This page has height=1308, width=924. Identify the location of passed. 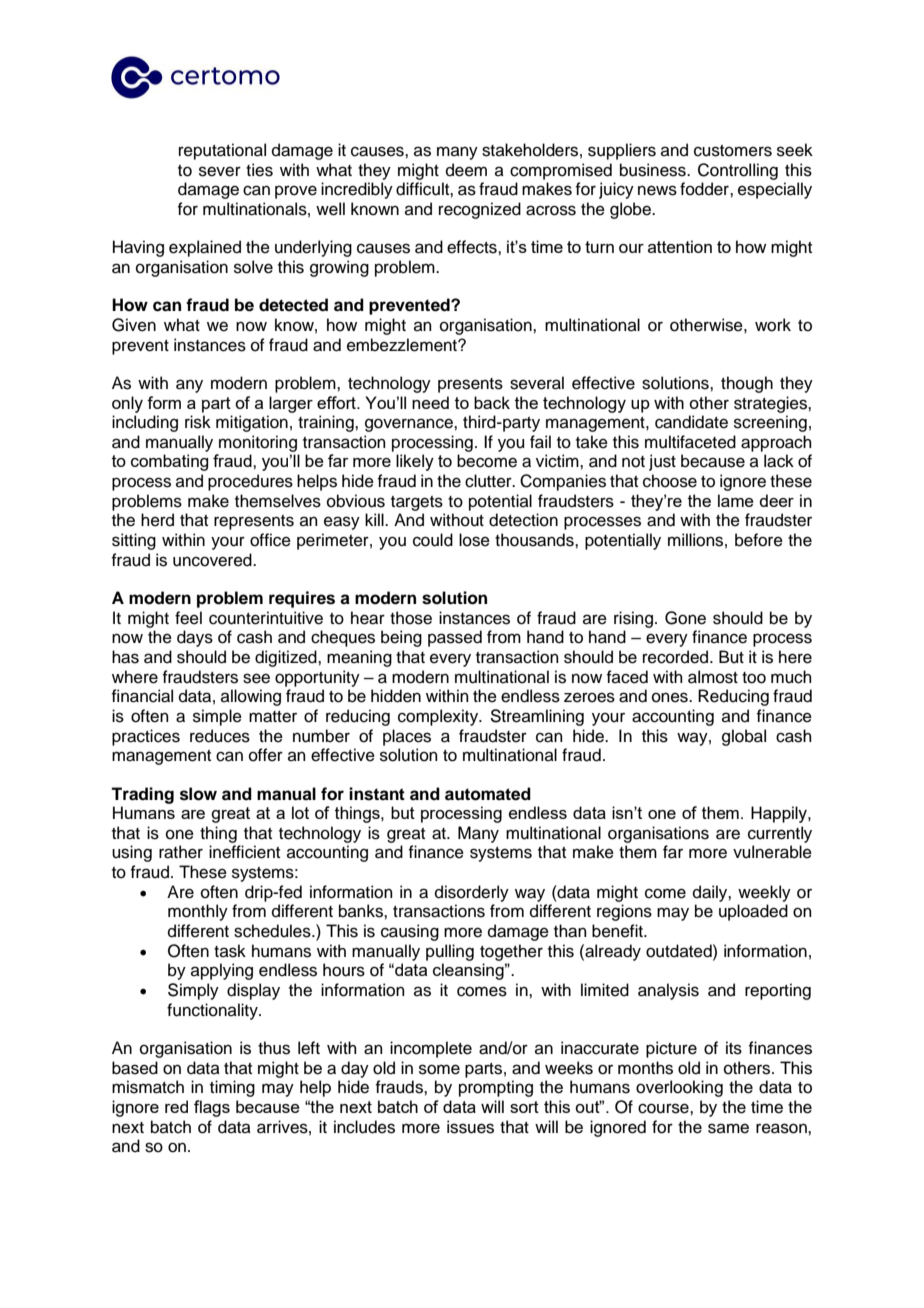
(455, 638).
